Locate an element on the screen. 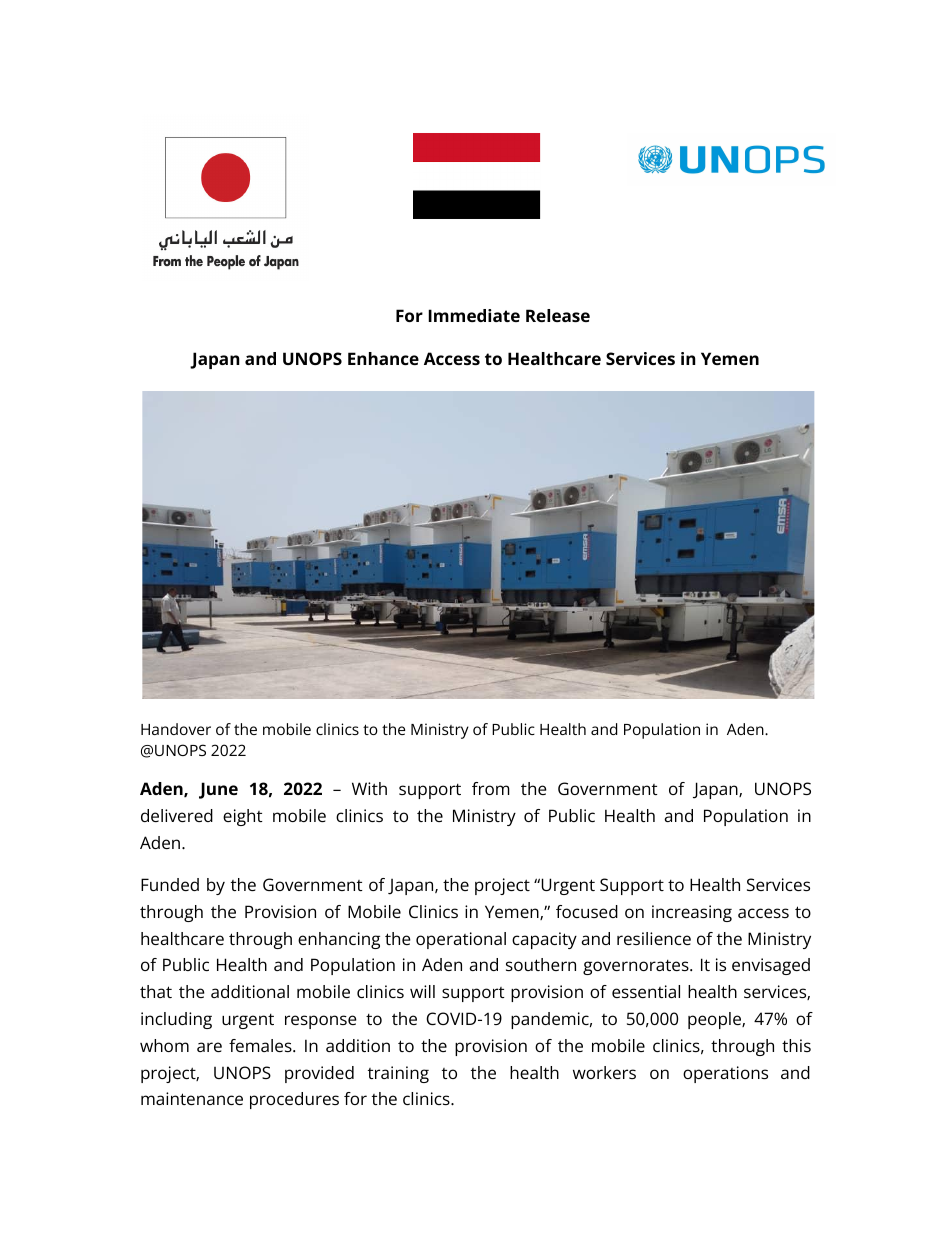 This screenshot has width=952, height=1233. training is located at coordinates (398, 1074).
